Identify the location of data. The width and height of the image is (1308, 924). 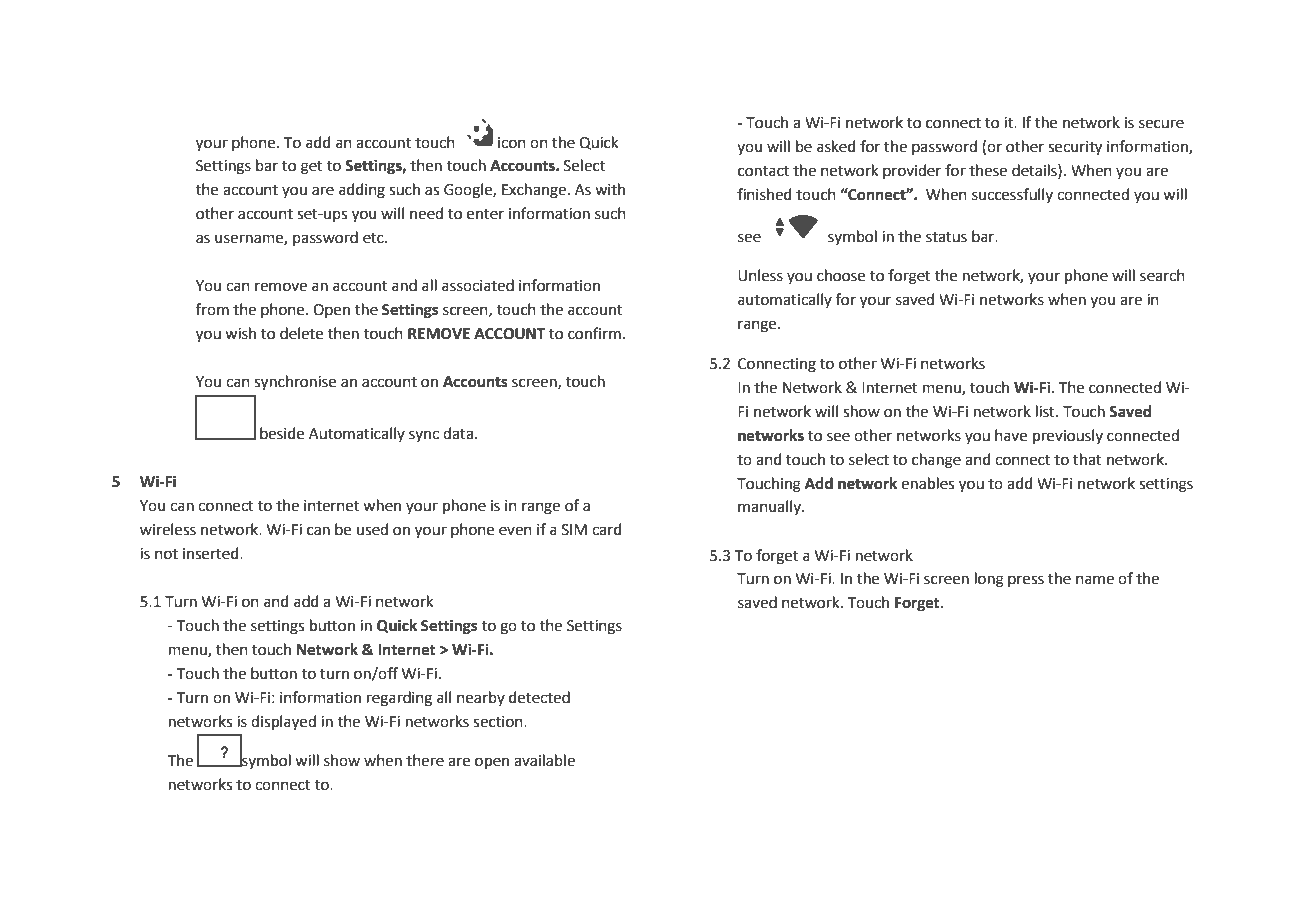
(458, 433).
